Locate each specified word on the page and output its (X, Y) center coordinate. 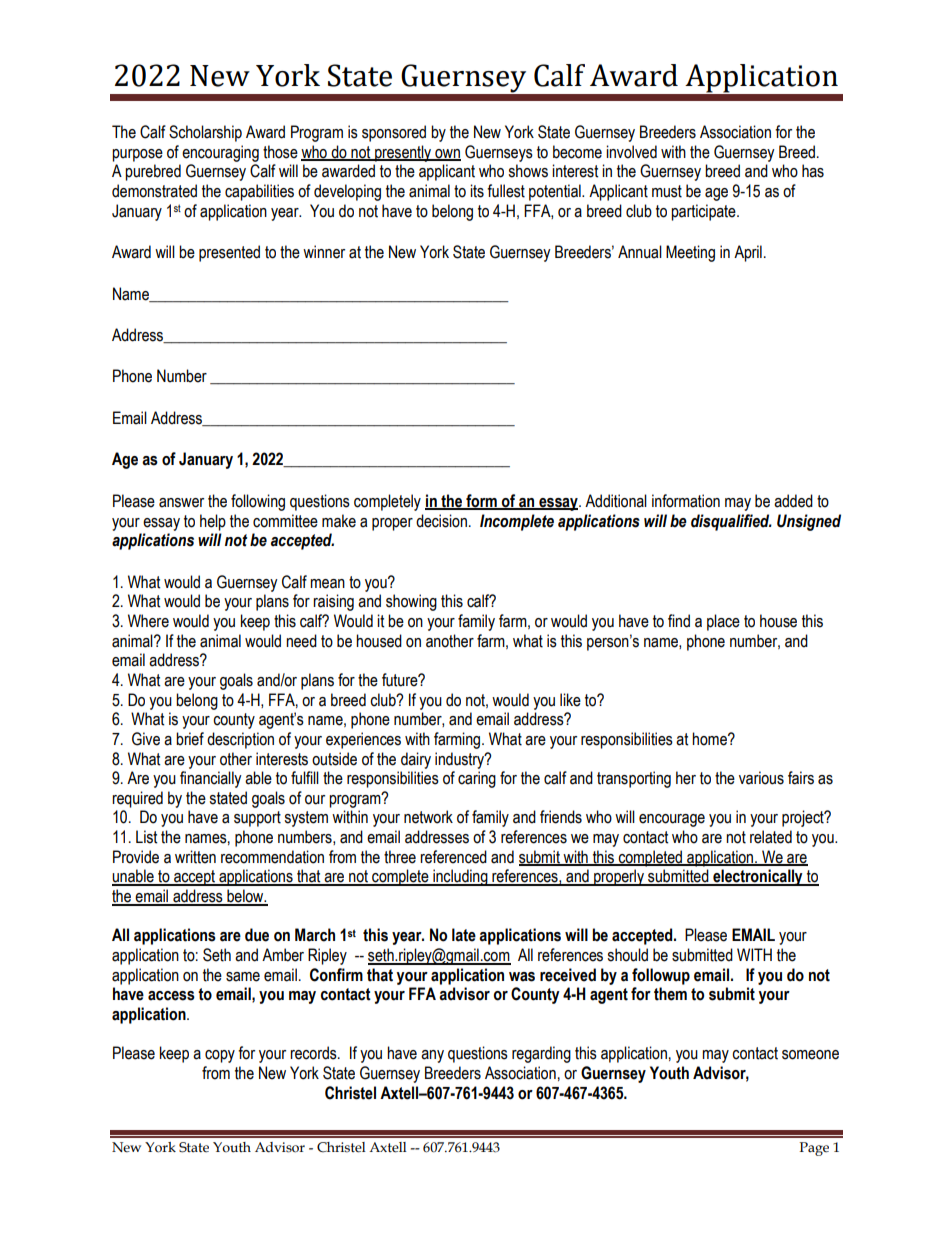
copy (220, 1056)
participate (704, 212)
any (432, 1056)
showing (411, 602)
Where (148, 621)
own (447, 154)
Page (814, 1149)
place (723, 622)
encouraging (220, 153)
